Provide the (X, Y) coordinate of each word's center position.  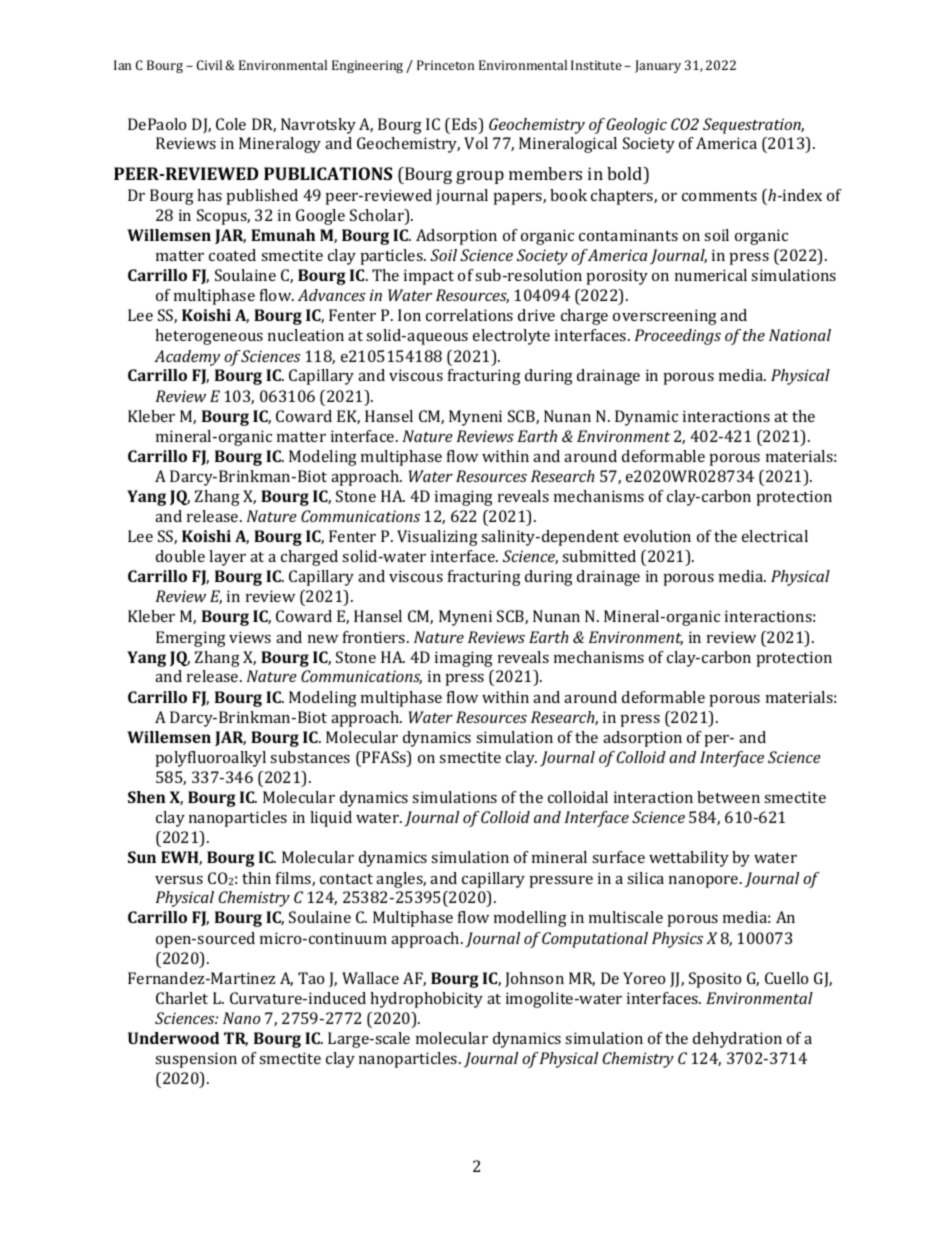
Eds (466, 125)
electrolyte (511, 337)
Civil (209, 65)
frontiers (375, 637)
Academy (187, 358)
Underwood (173, 1038)
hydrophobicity (426, 1000)
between (728, 797)
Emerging (191, 639)
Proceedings (678, 337)
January (658, 66)
